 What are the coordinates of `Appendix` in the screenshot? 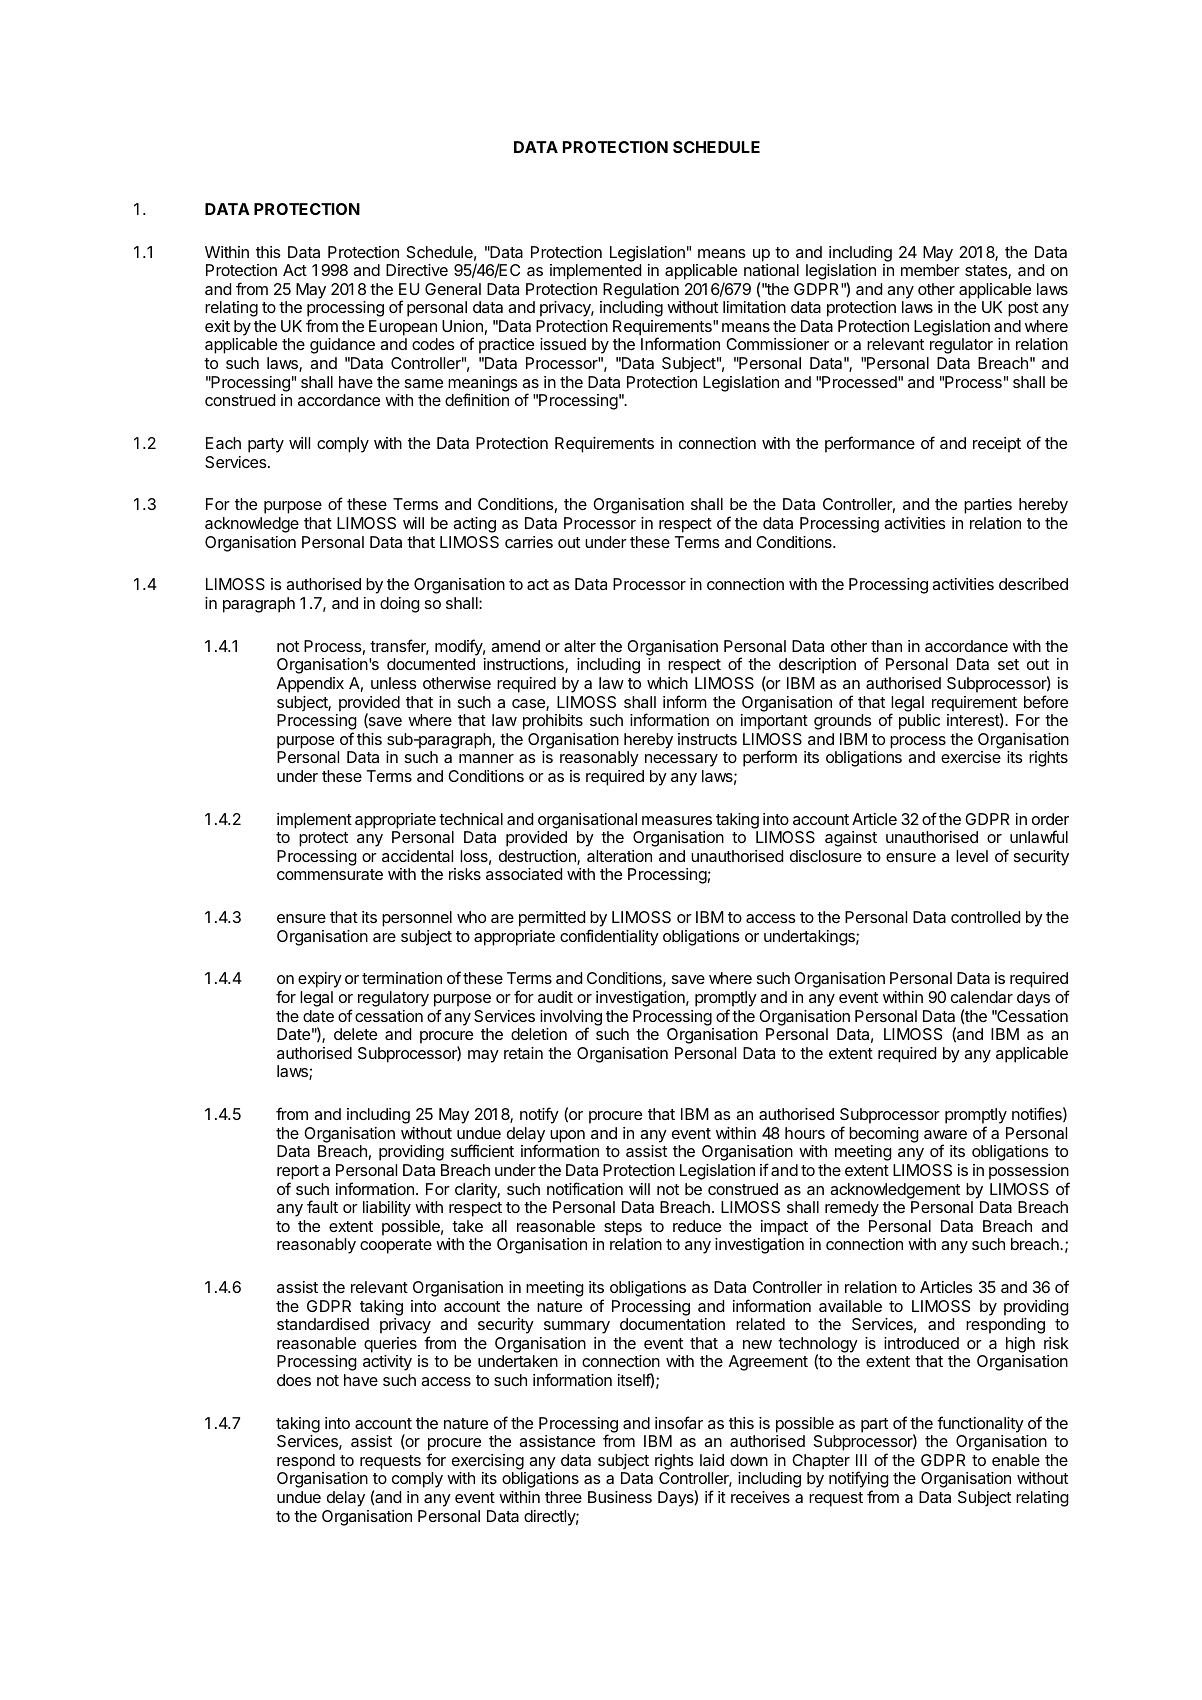 It's located at (310, 685).
